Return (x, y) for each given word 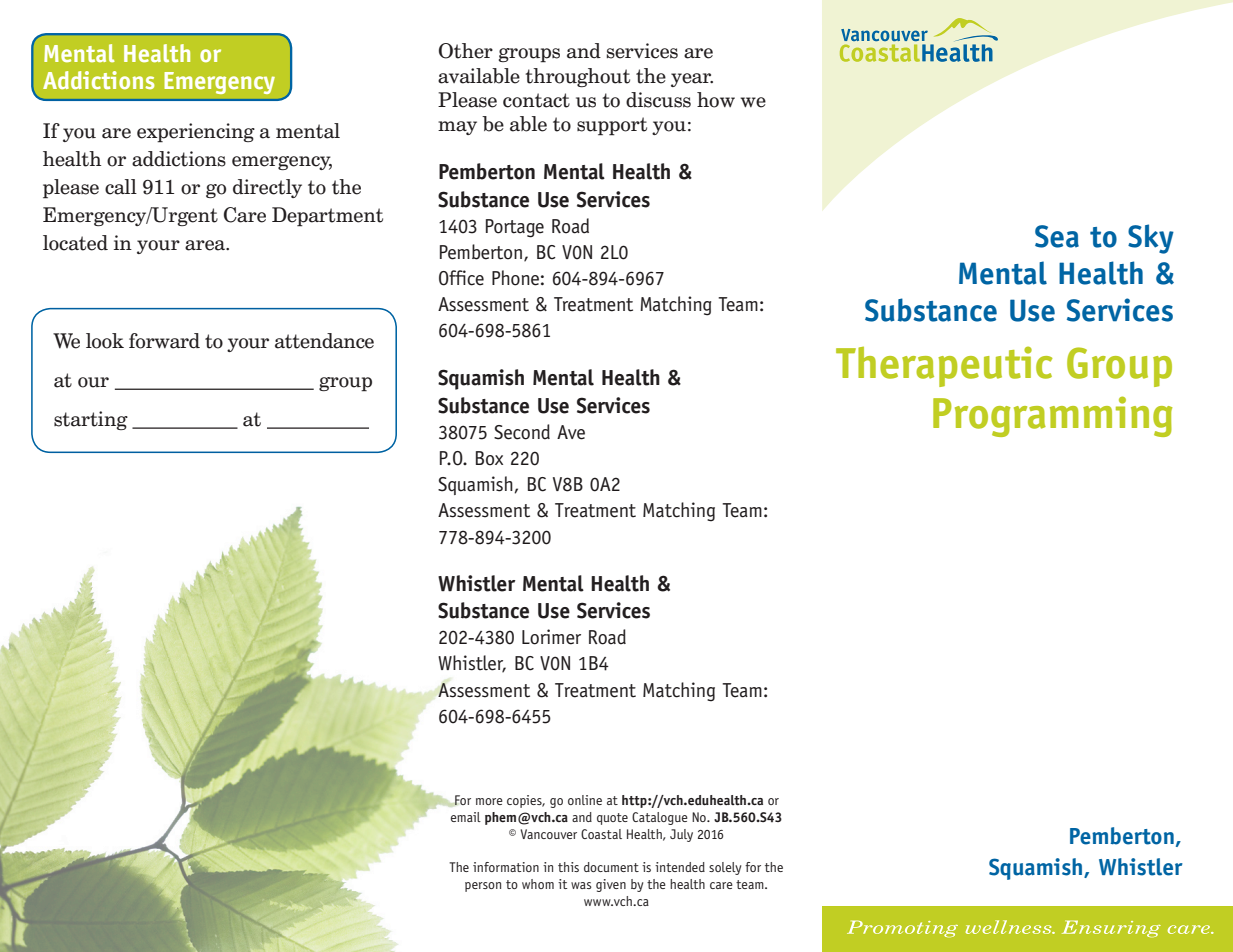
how (716, 100)
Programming (1052, 416)
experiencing (196, 133)
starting (91, 420)
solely (725, 868)
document (611, 867)
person (483, 887)
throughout (578, 77)
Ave (571, 432)
